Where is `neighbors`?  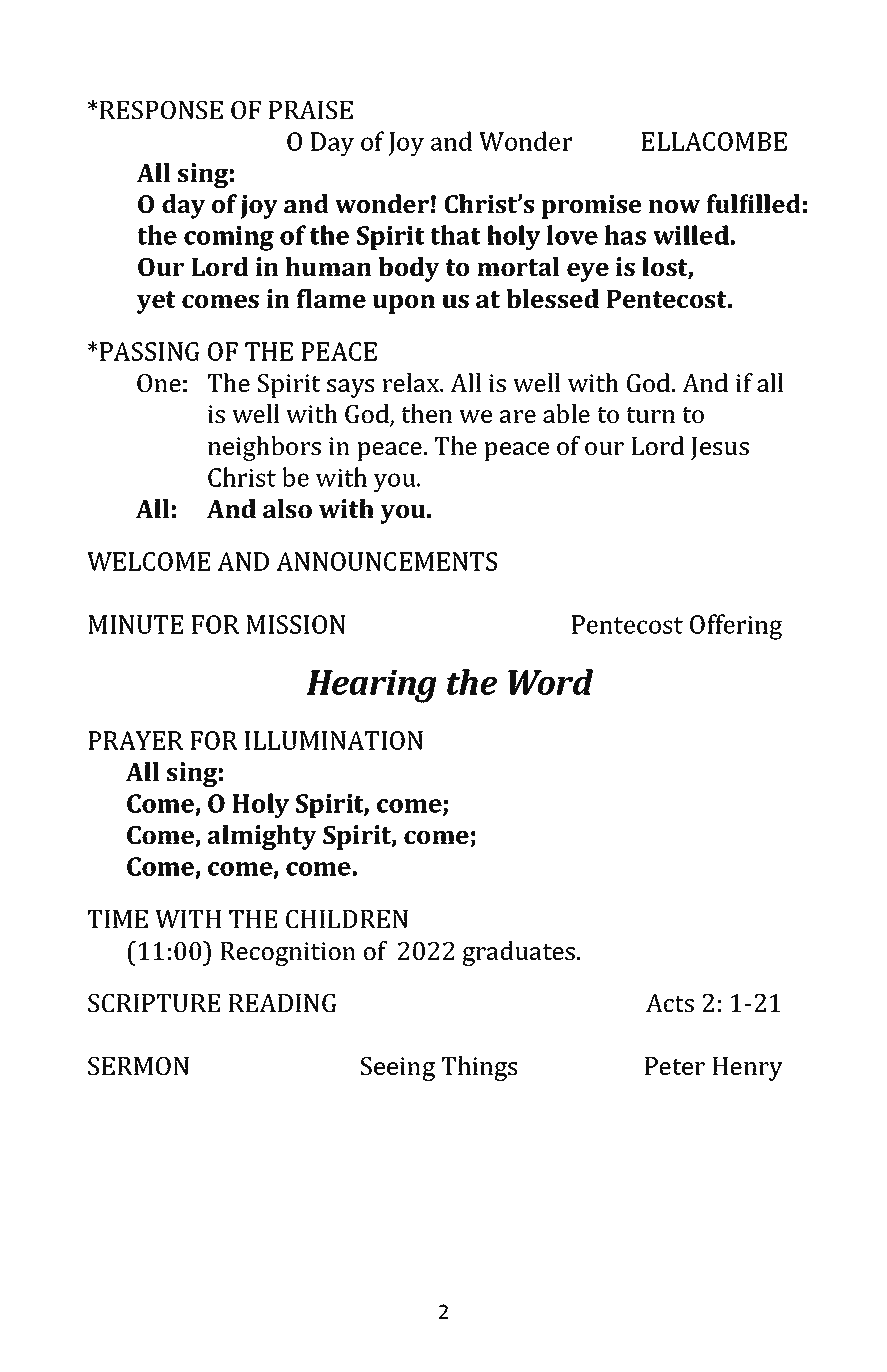 neighbors is located at coordinates (264, 448).
